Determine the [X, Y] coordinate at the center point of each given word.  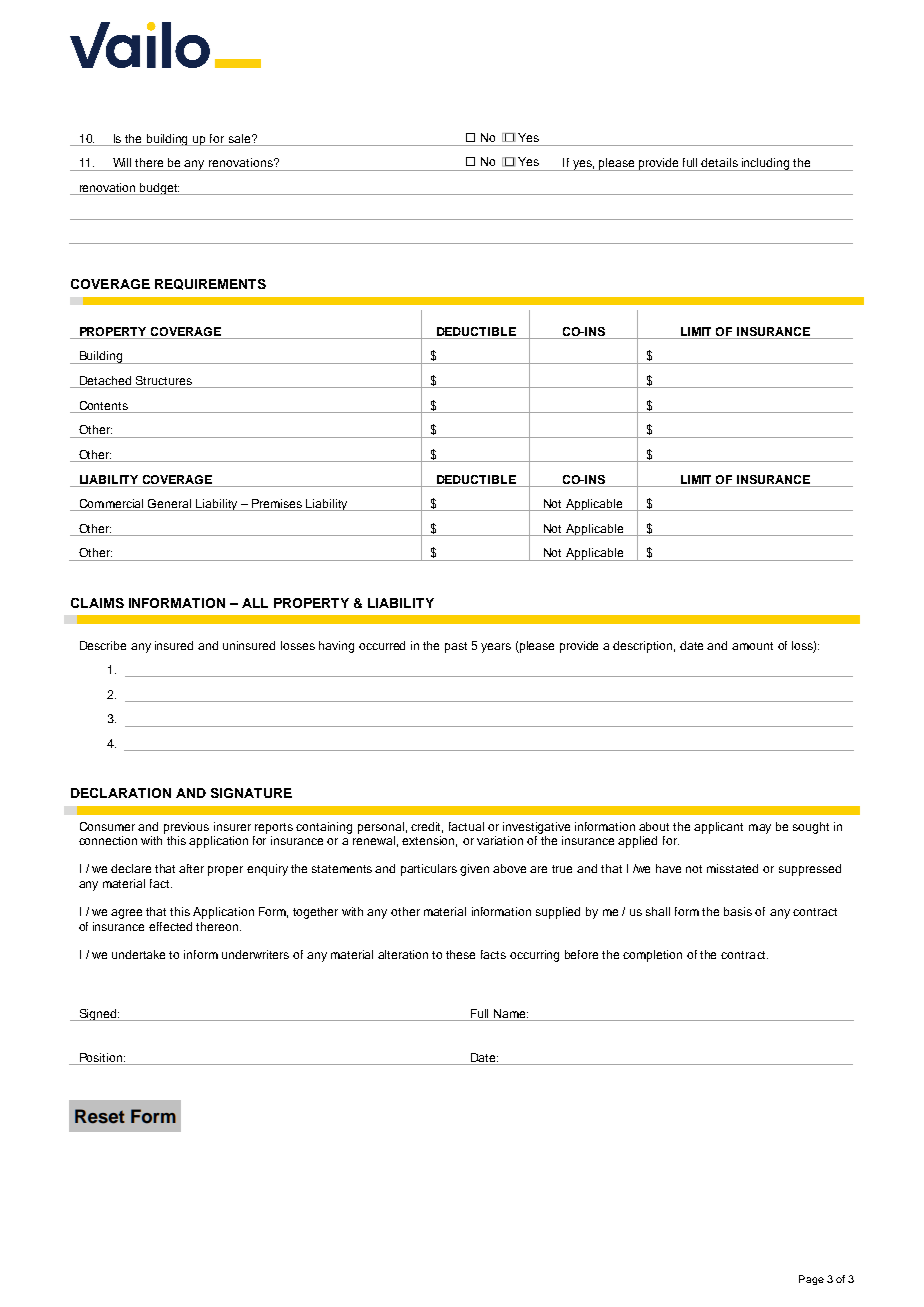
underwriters [255, 954]
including [766, 164]
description [644, 647]
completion [652, 956]
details [719, 162]
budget [159, 189]
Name [511, 1013]
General [170, 505]
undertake [138, 954]
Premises [277, 505]
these [460, 954]
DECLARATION [121, 793]
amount [752, 646]
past [456, 647]
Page [811, 1280]
